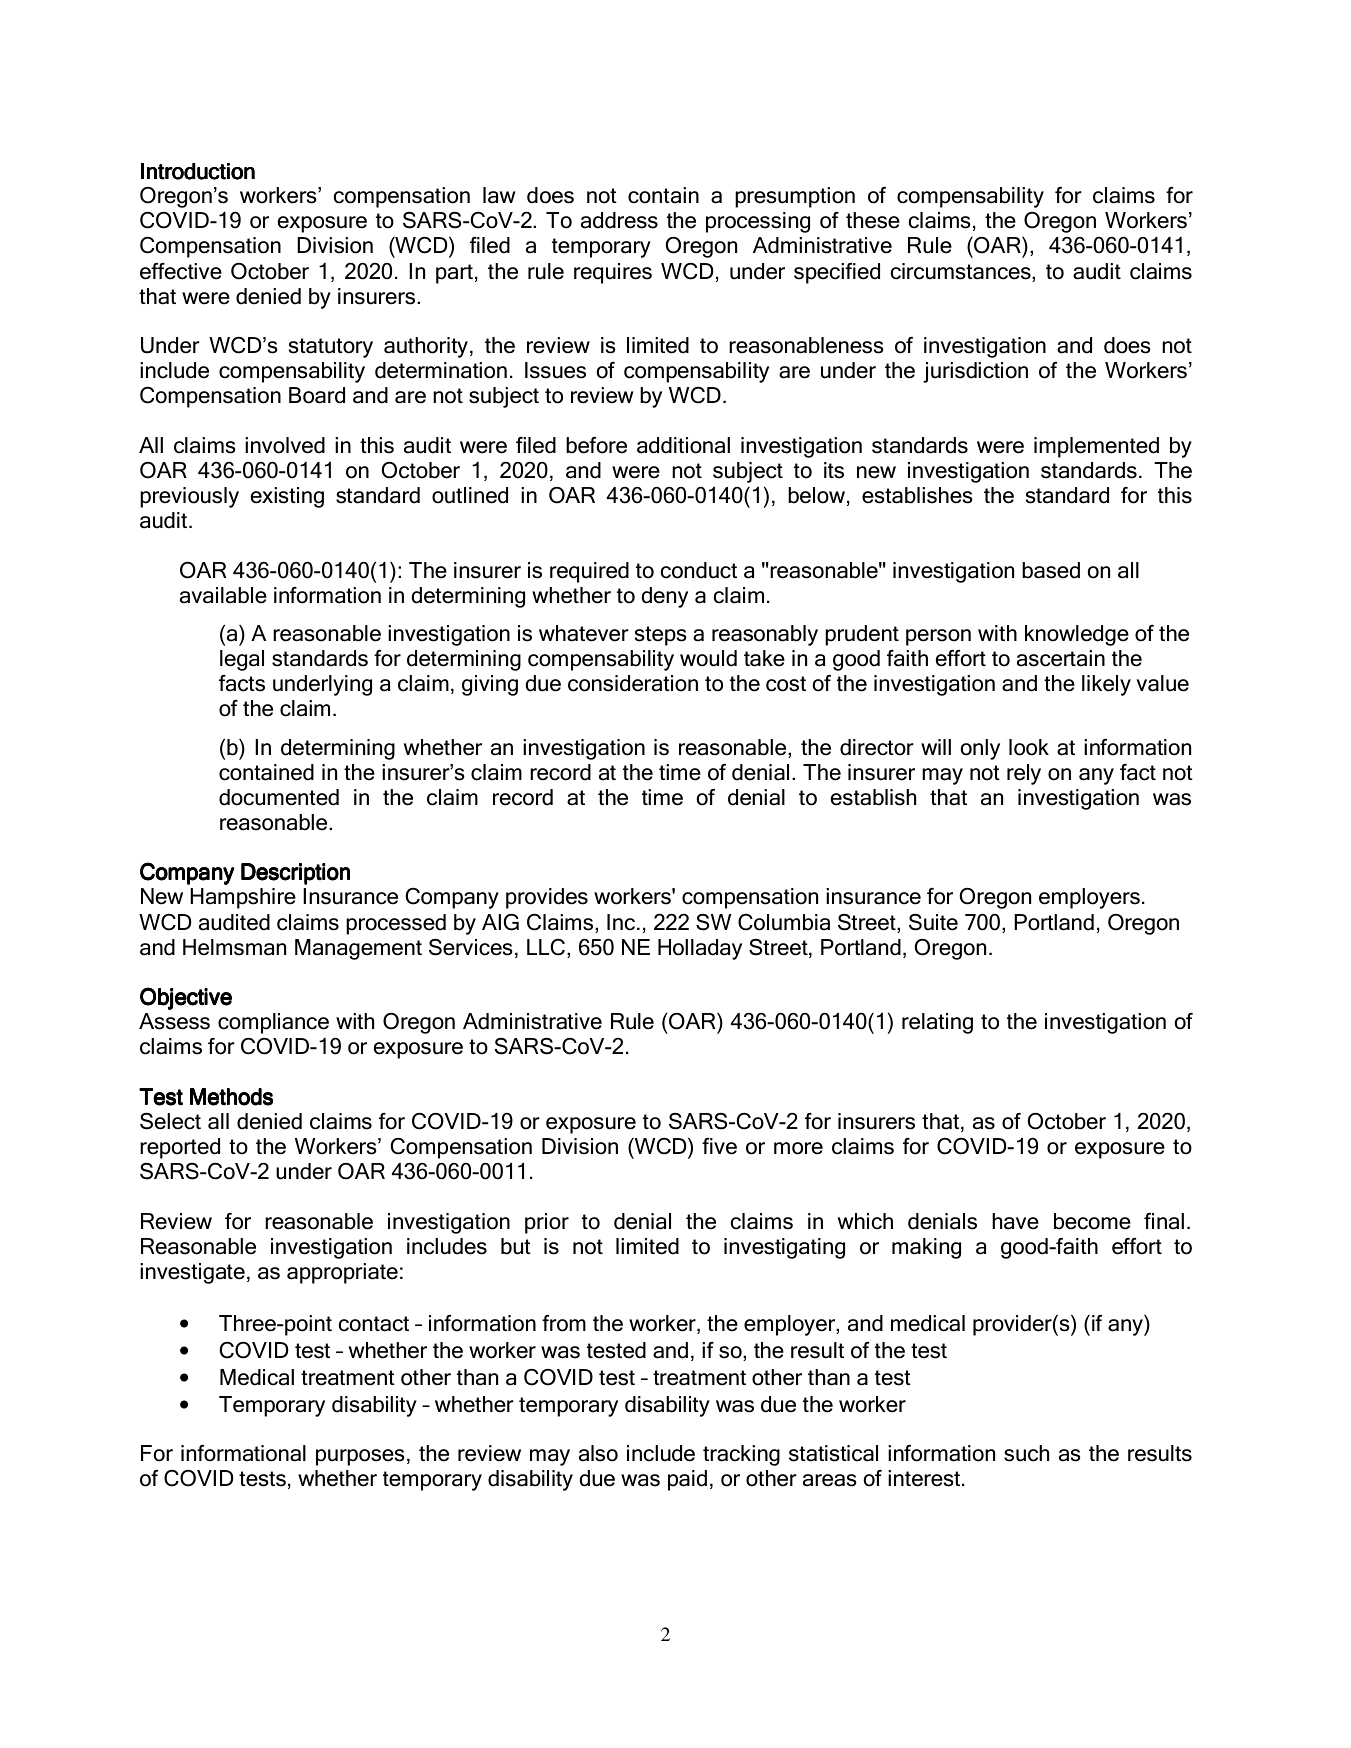 The image size is (1351, 1748). I want to click on existing, so click(287, 497).
